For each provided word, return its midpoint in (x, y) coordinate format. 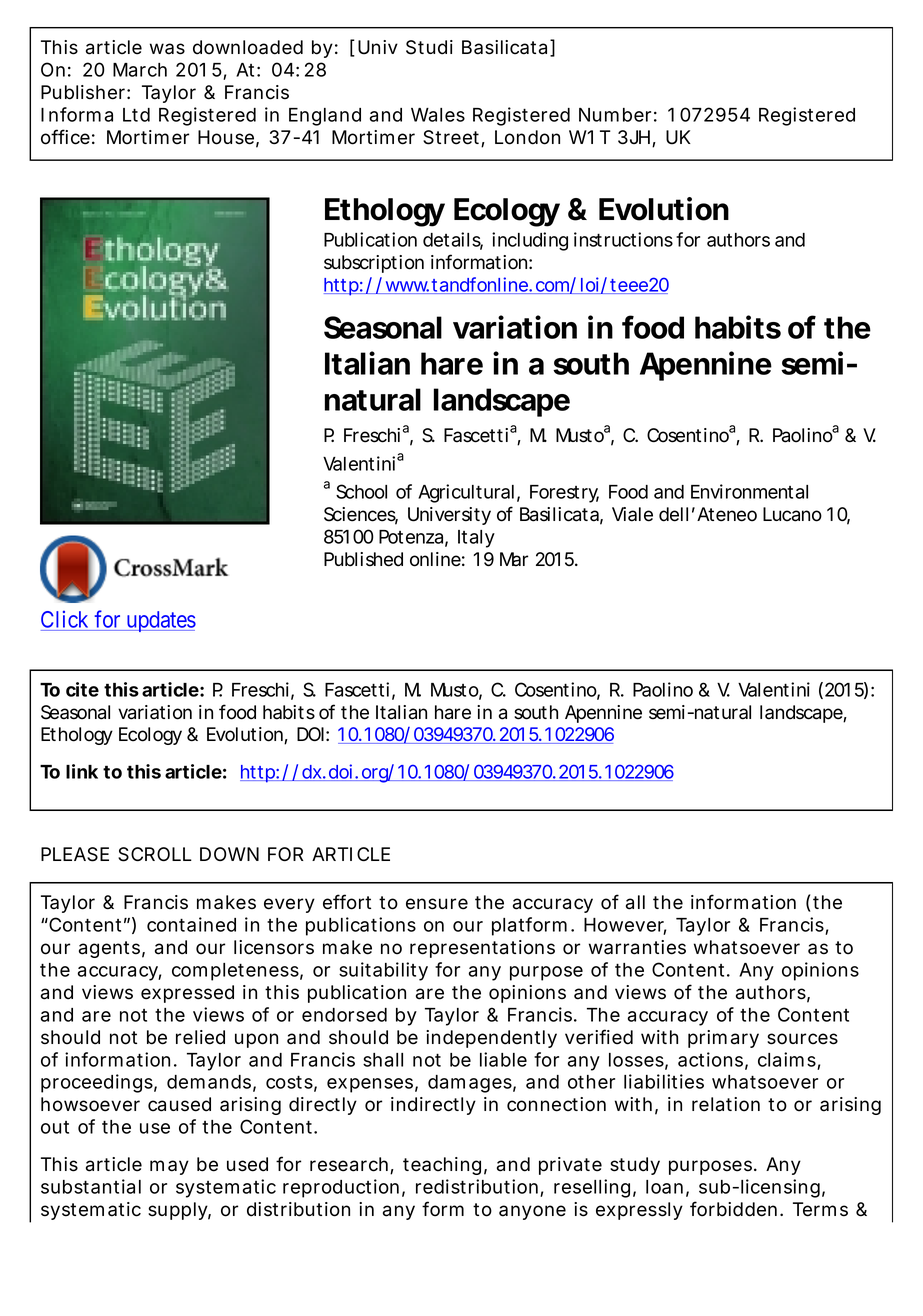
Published (363, 559)
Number (615, 115)
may (169, 1167)
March (140, 70)
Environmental (749, 491)
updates (160, 621)
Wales (438, 115)
